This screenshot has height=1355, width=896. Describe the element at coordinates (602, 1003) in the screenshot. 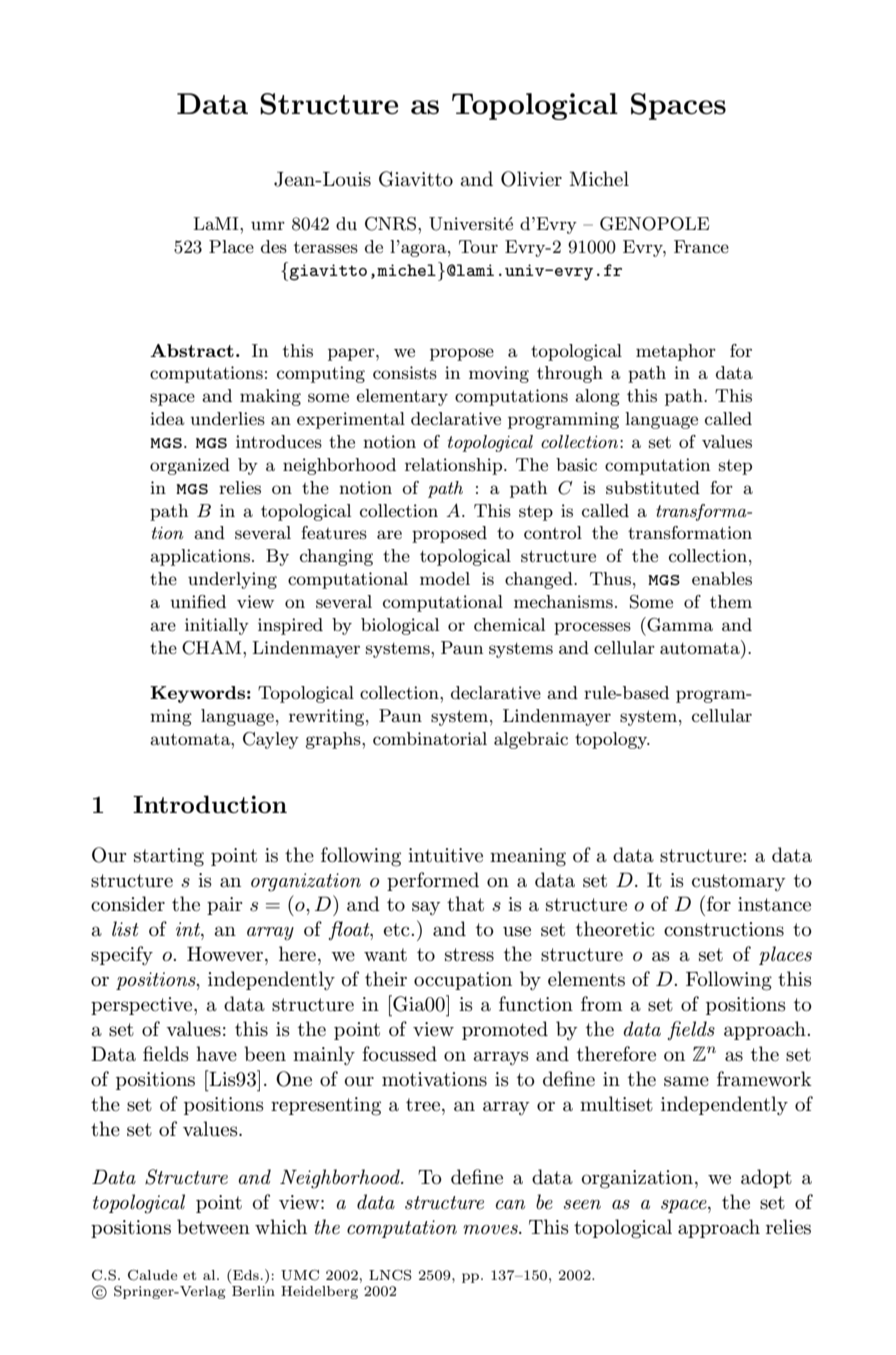

I see `from` at that location.
